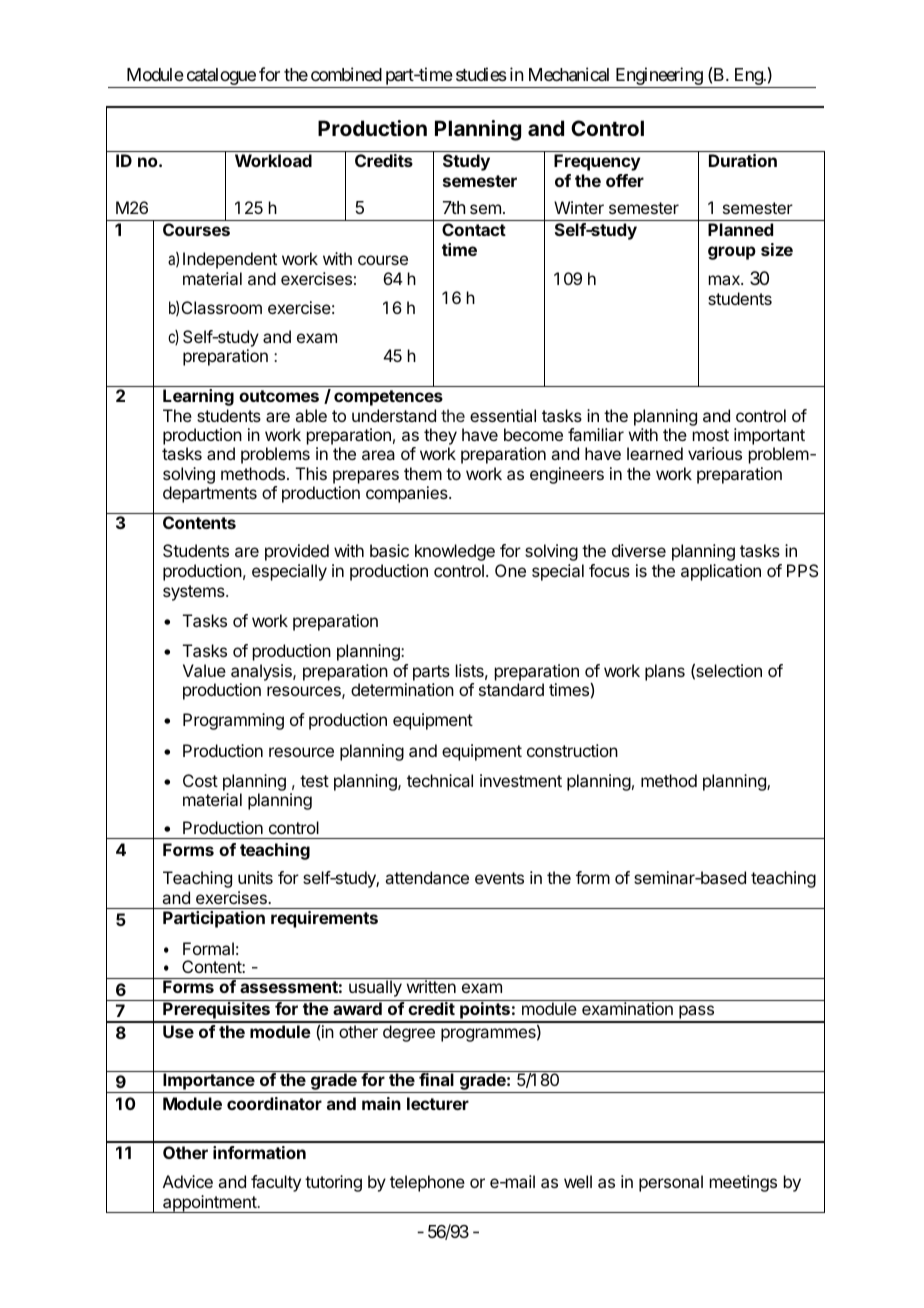  What do you see at coordinates (311, 473) in the image?
I see `This` at bounding box center [311, 473].
